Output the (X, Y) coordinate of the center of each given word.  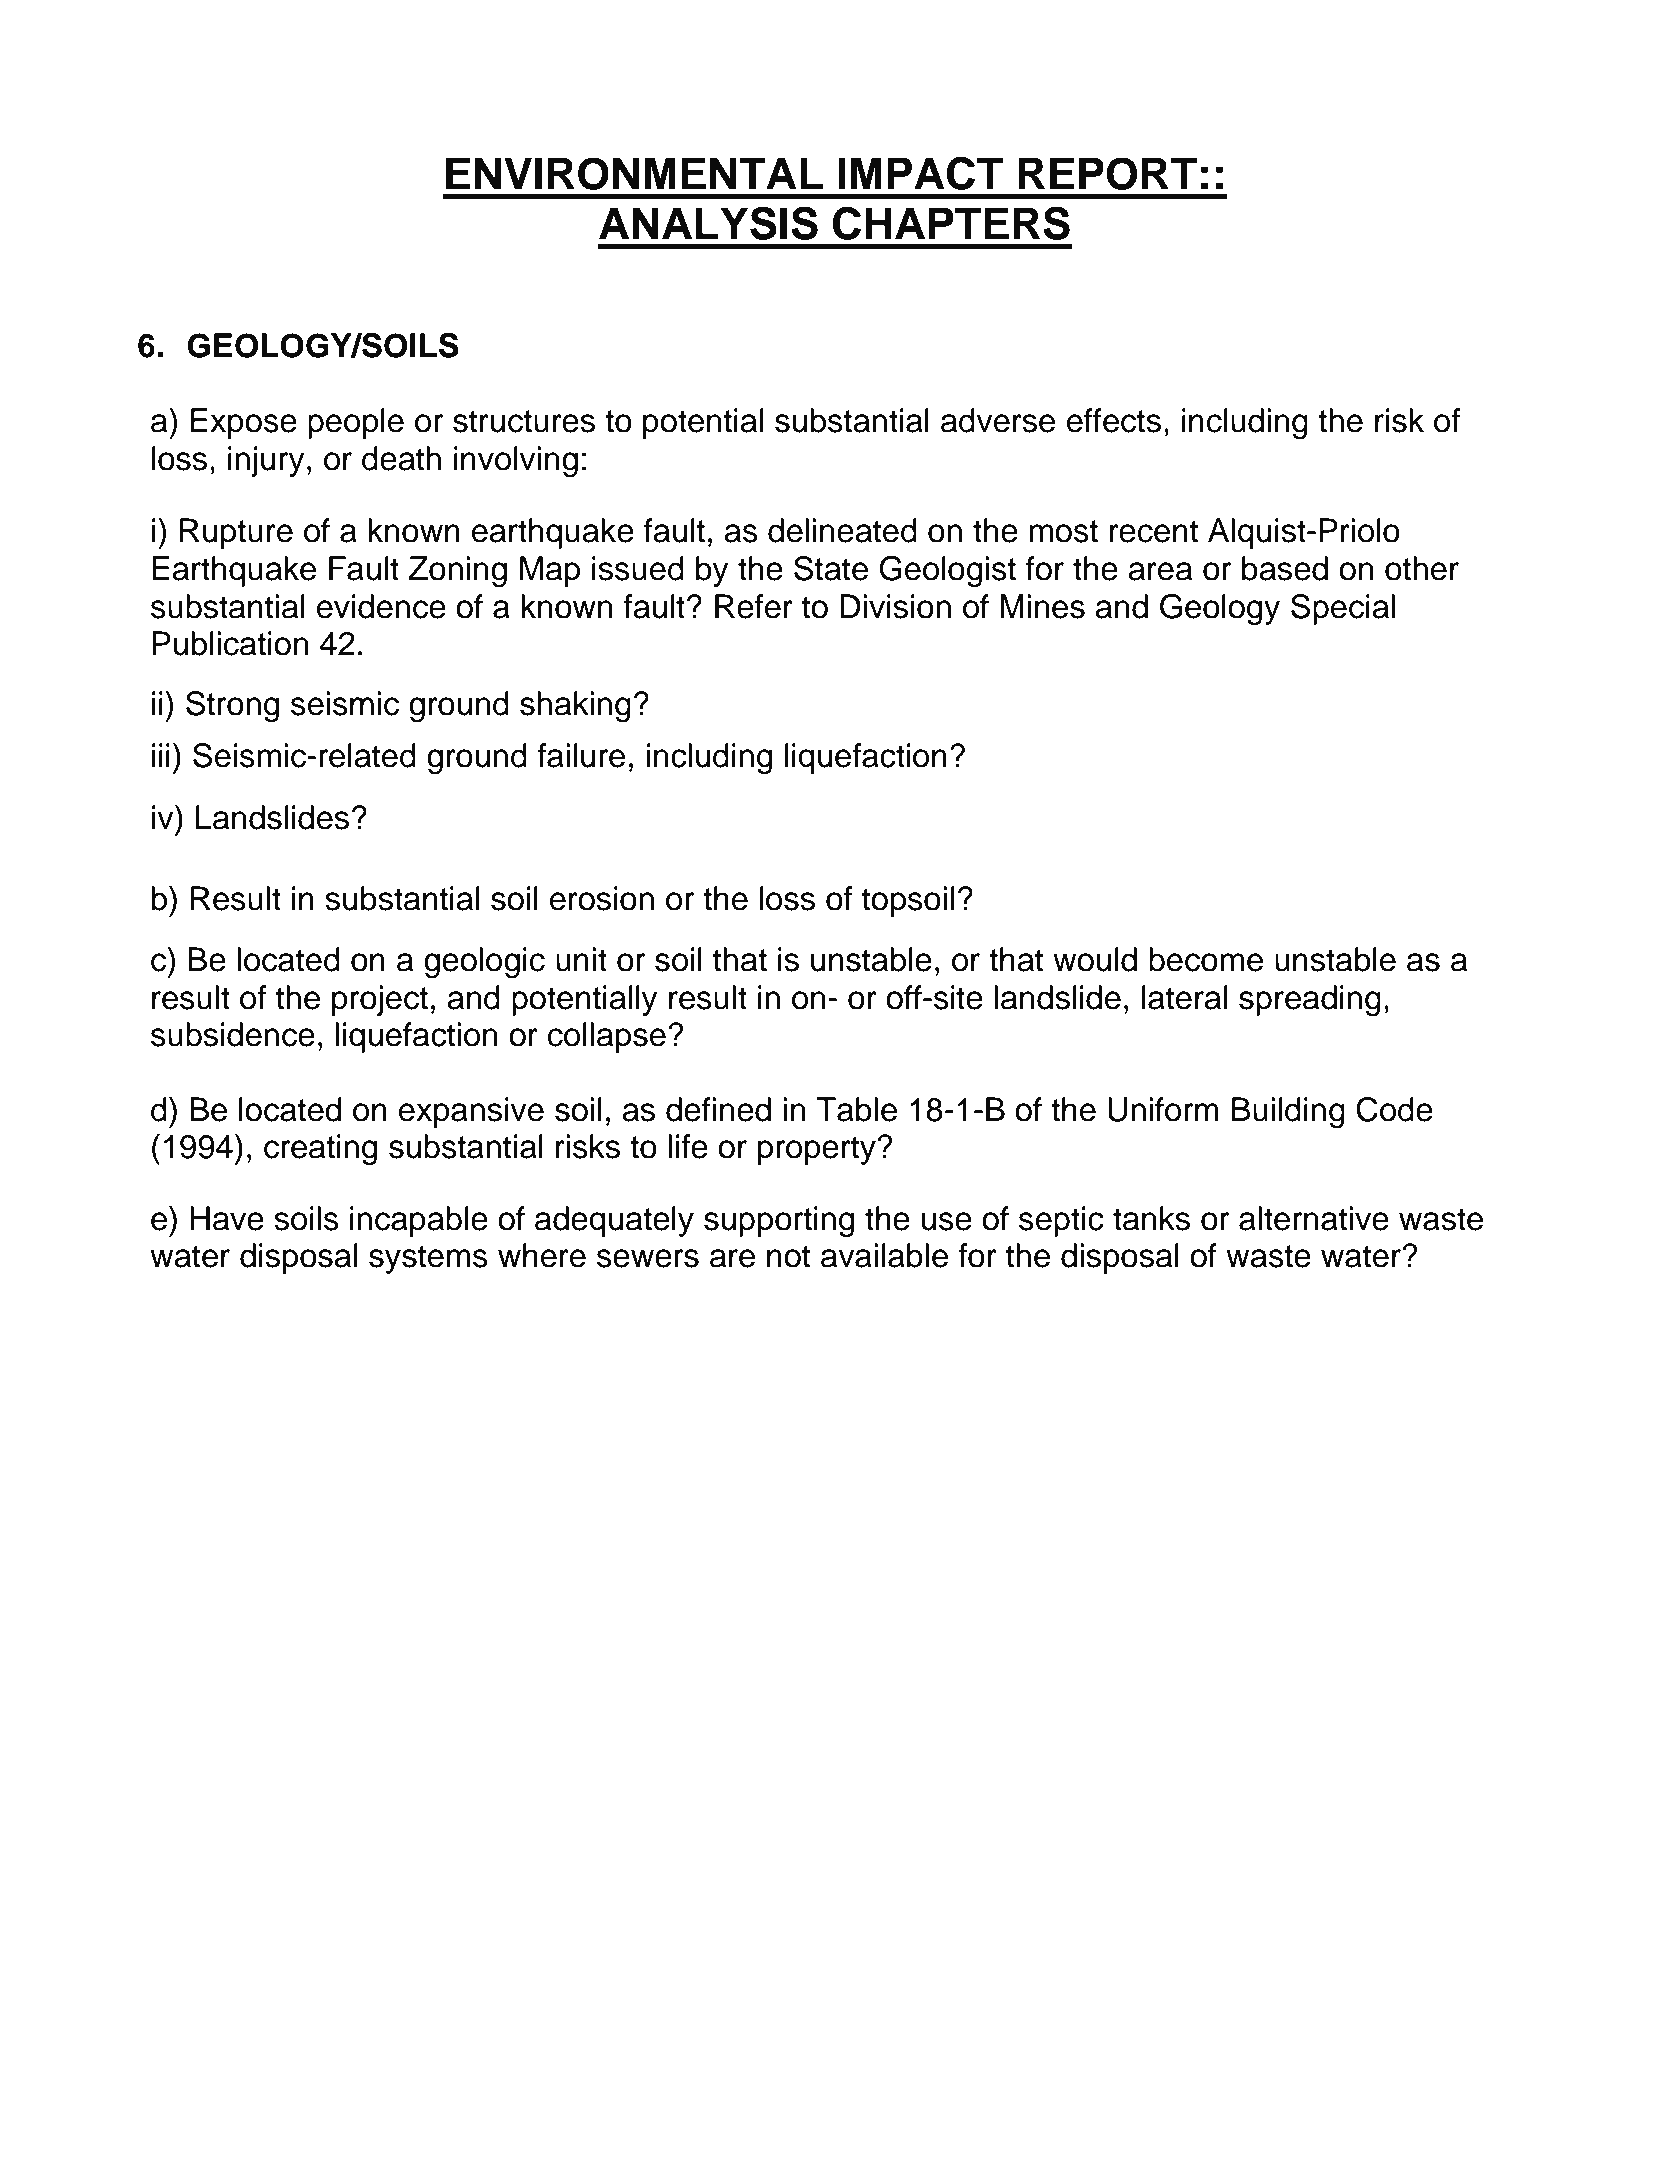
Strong (232, 707)
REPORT (1107, 173)
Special (1343, 609)
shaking (575, 707)
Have (227, 1218)
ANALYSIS (708, 223)
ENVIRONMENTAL (634, 173)
